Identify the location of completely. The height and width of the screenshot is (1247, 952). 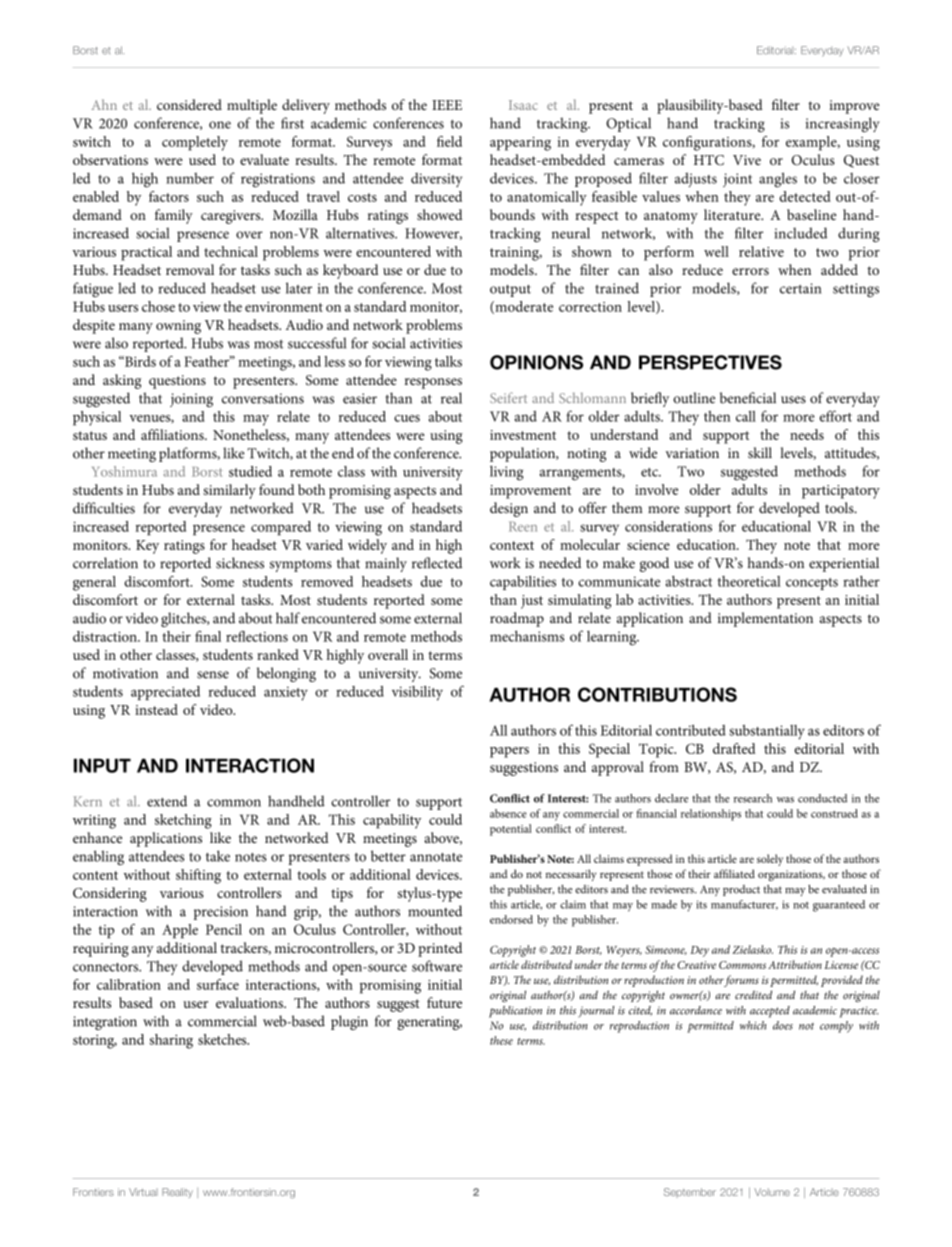
(195, 143).
